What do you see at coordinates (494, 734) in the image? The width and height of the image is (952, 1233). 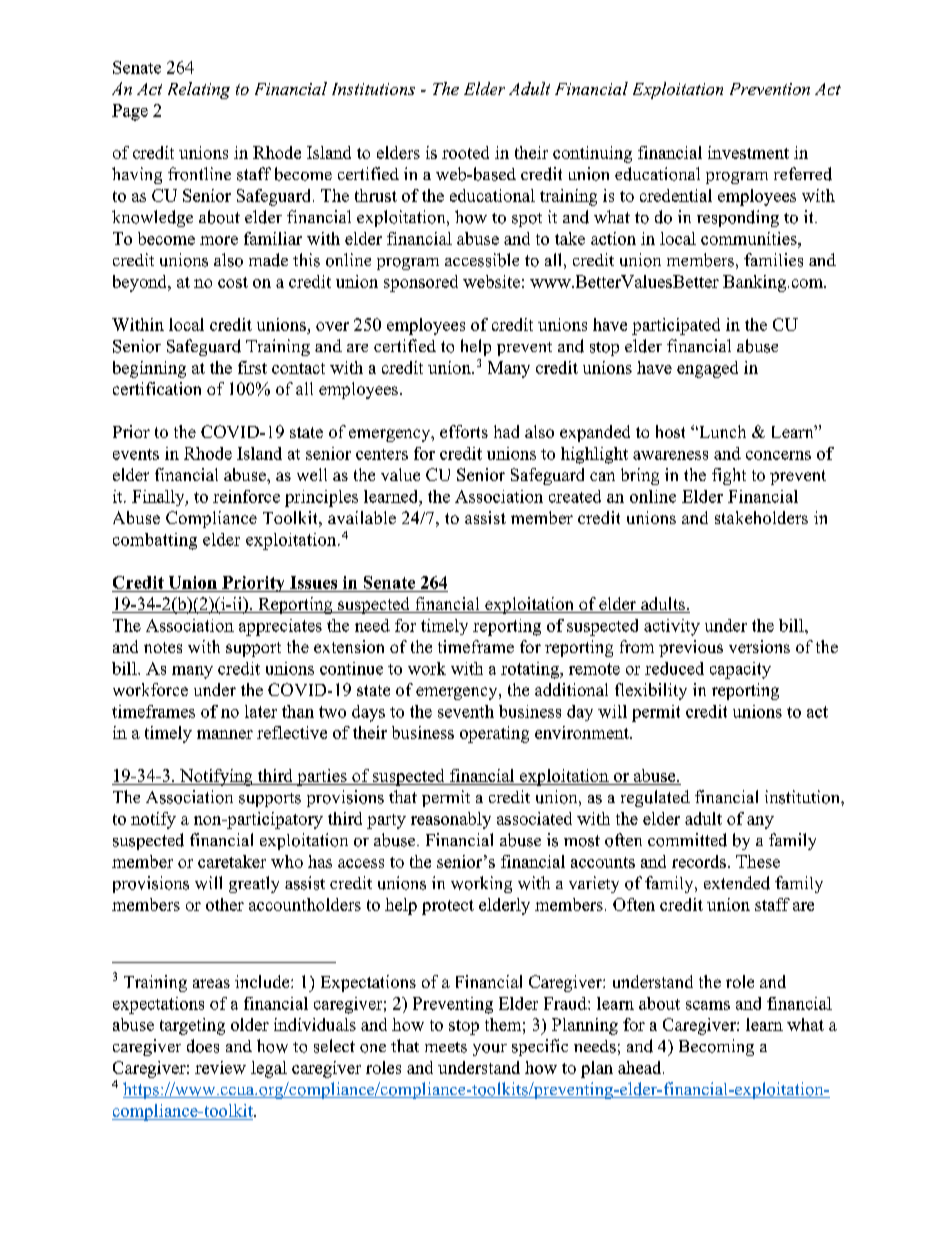 I see `operating` at bounding box center [494, 734].
